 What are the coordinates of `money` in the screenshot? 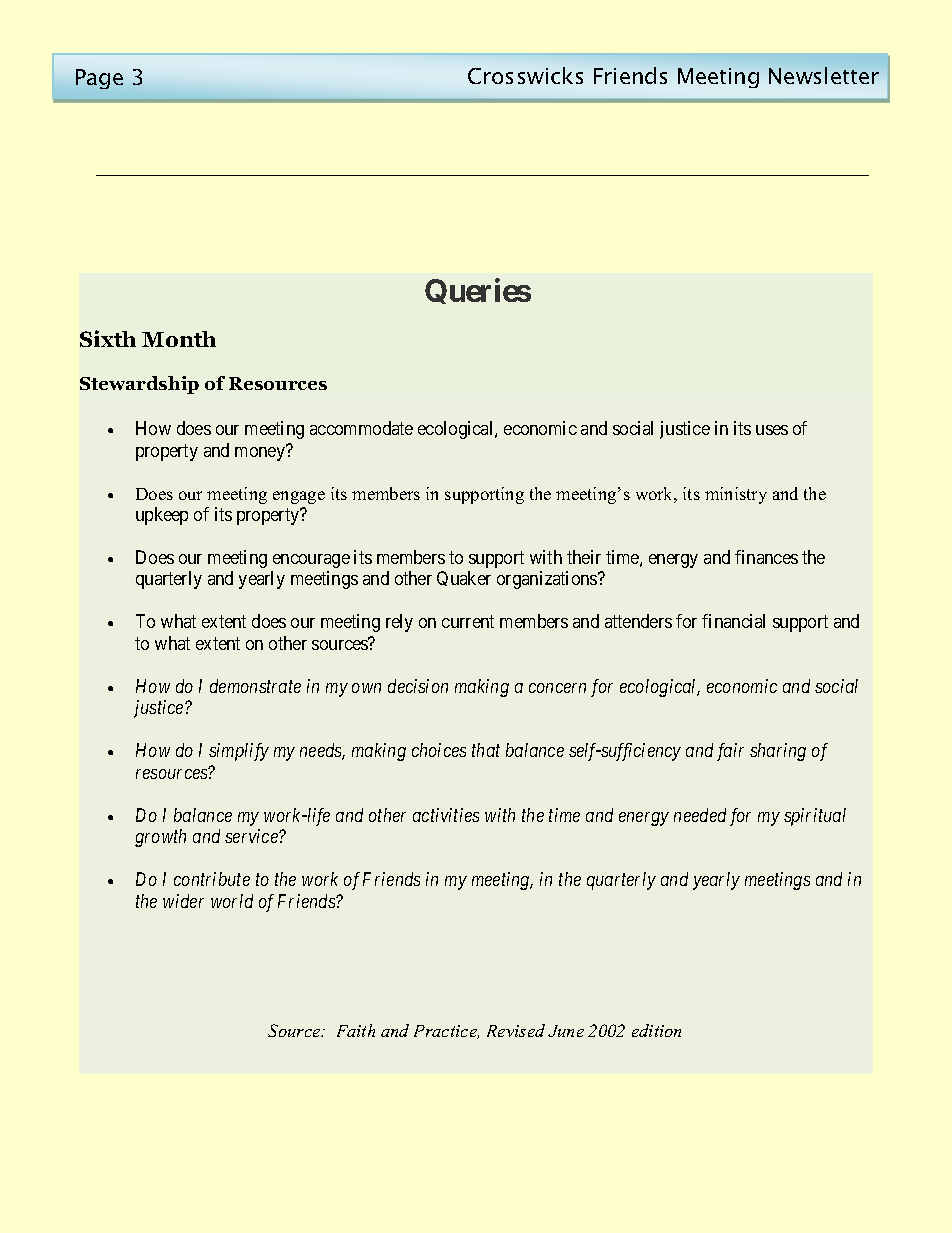 It's located at (261, 453).
